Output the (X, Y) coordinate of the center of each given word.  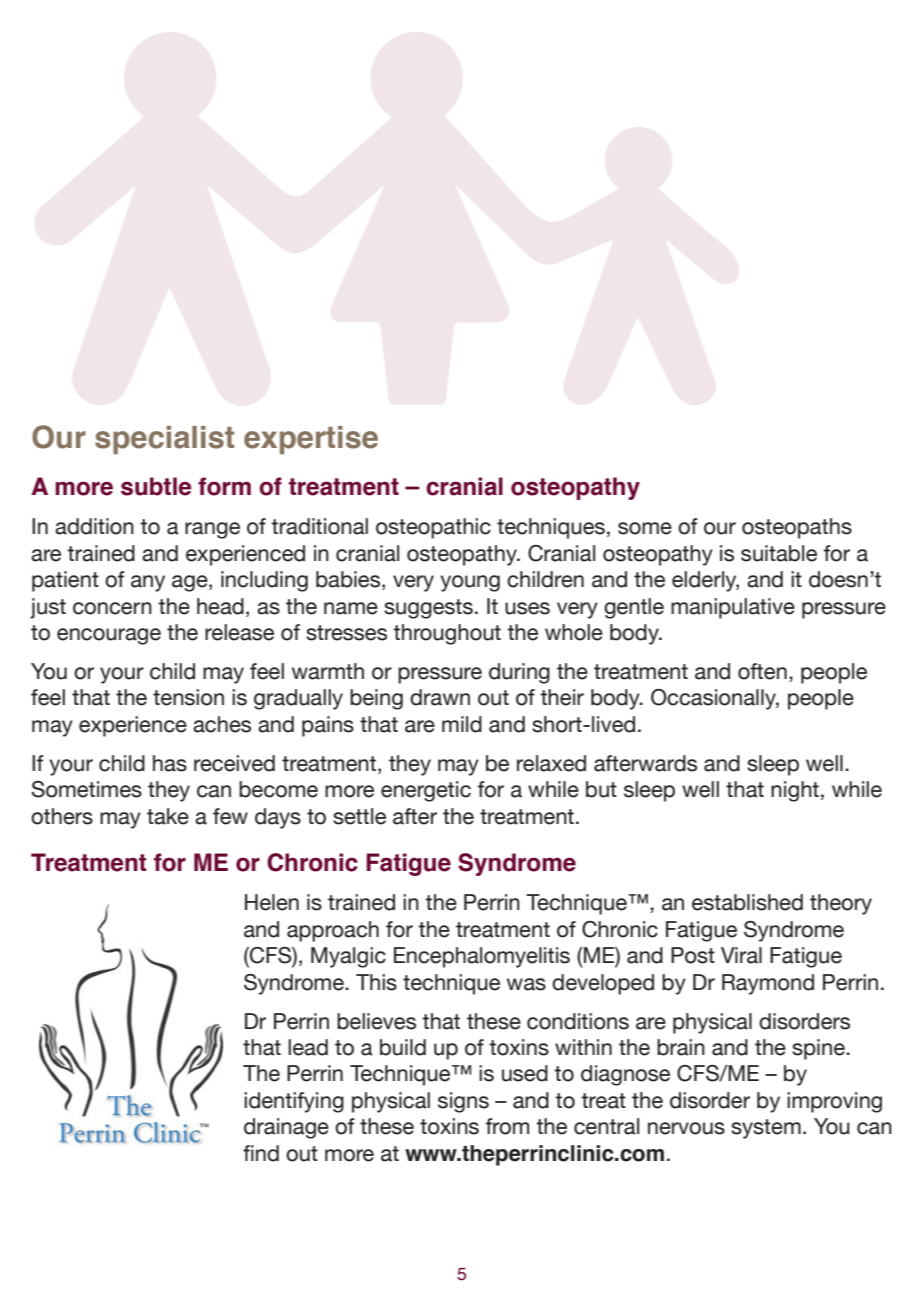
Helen (272, 902)
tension (188, 697)
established (747, 902)
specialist (164, 440)
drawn (440, 697)
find (261, 1153)
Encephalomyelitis (482, 957)
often (762, 671)
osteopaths (797, 528)
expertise (311, 440)
